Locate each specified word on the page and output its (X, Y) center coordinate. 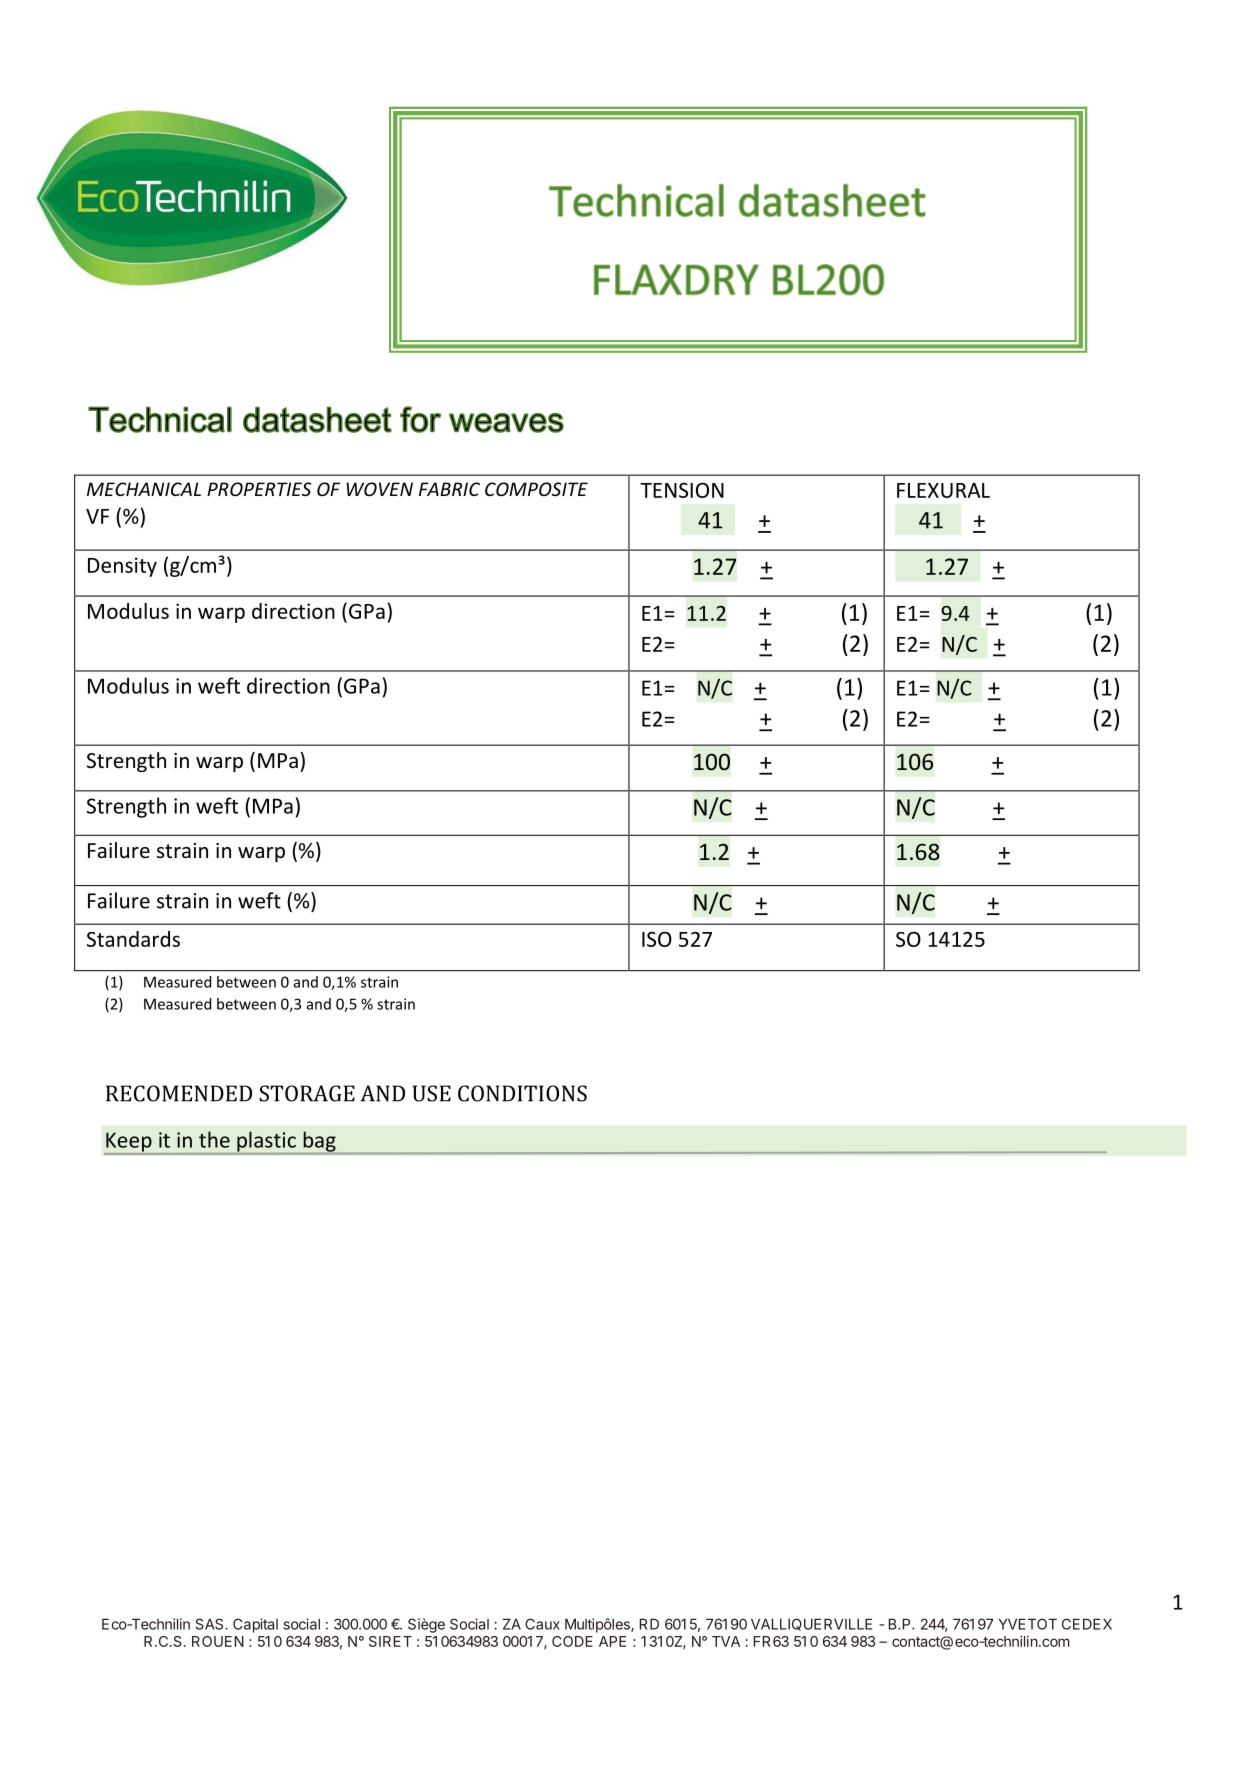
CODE (572, 1641)
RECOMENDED (179, 1093)
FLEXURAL (943, 490)
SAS (211, 1624)
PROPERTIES (259, 489)
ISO (657, 939)
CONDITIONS (522, 1093)
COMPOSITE (536, 489)
